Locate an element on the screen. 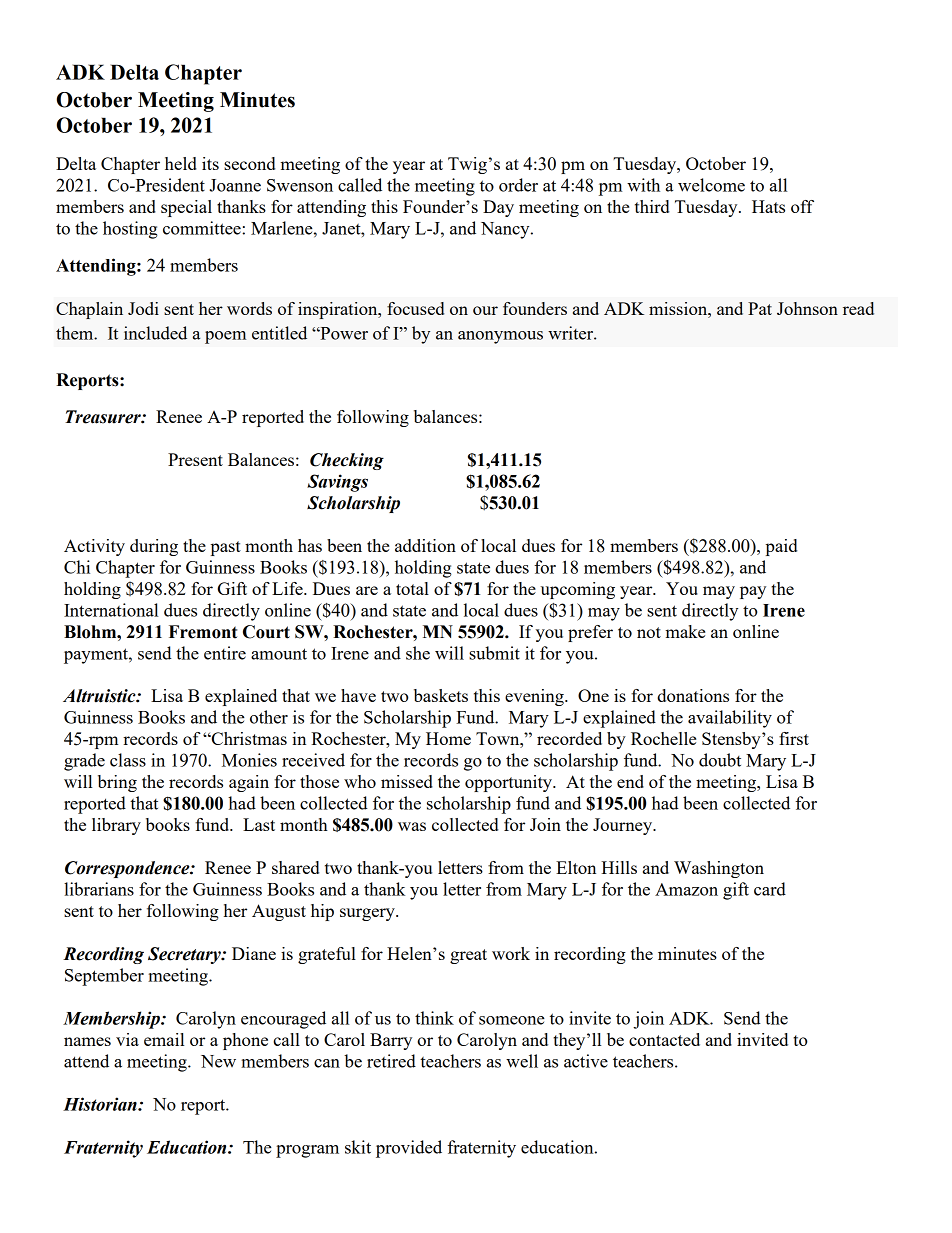  special is located at coordinates (186, 208).
